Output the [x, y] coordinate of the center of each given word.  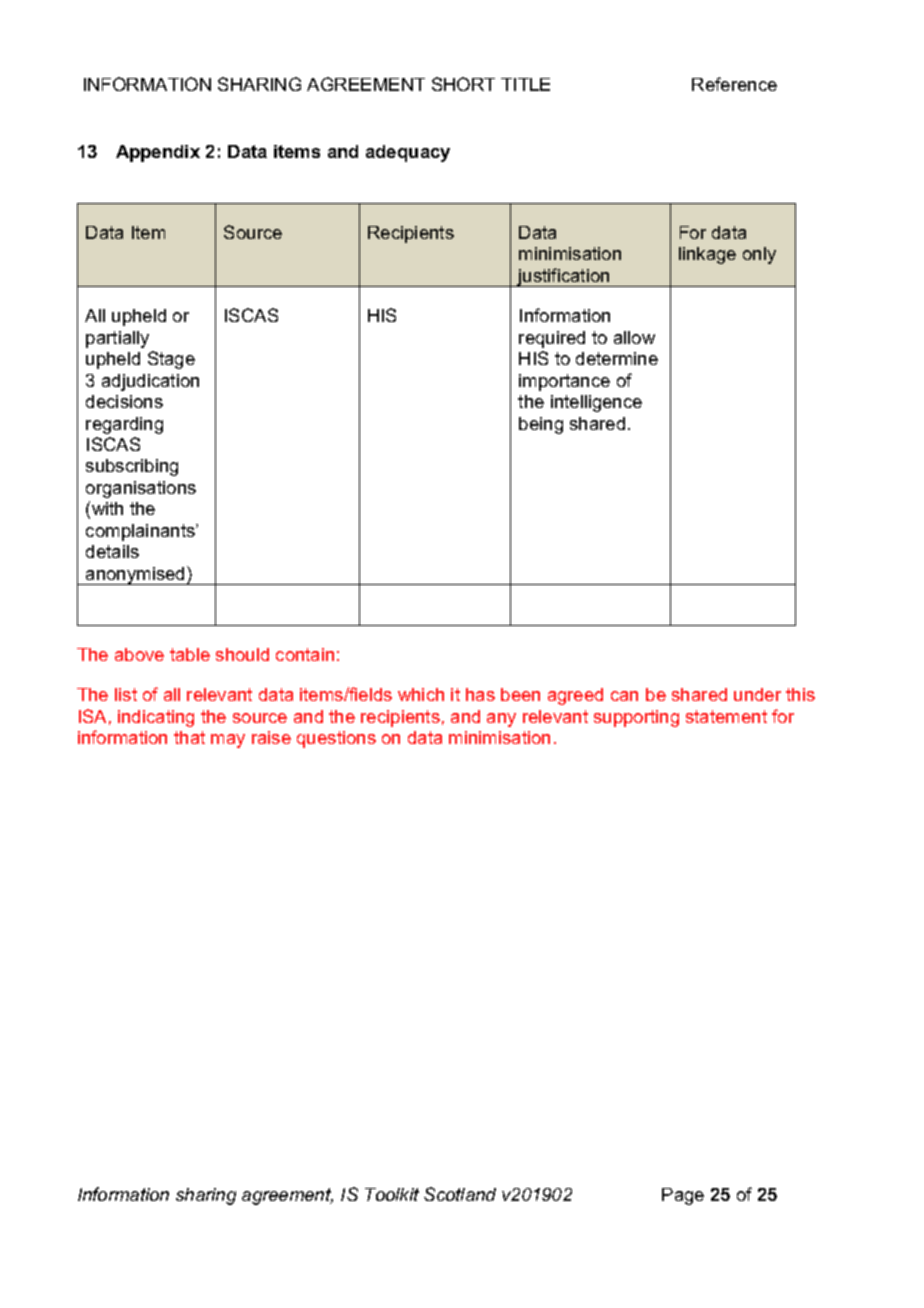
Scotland [460, 1194]
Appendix [158, 153]
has [480, 694]
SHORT [463, 84]
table [190, 654]
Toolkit [392, 1194]
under [757, 694]
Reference [734, 84]
